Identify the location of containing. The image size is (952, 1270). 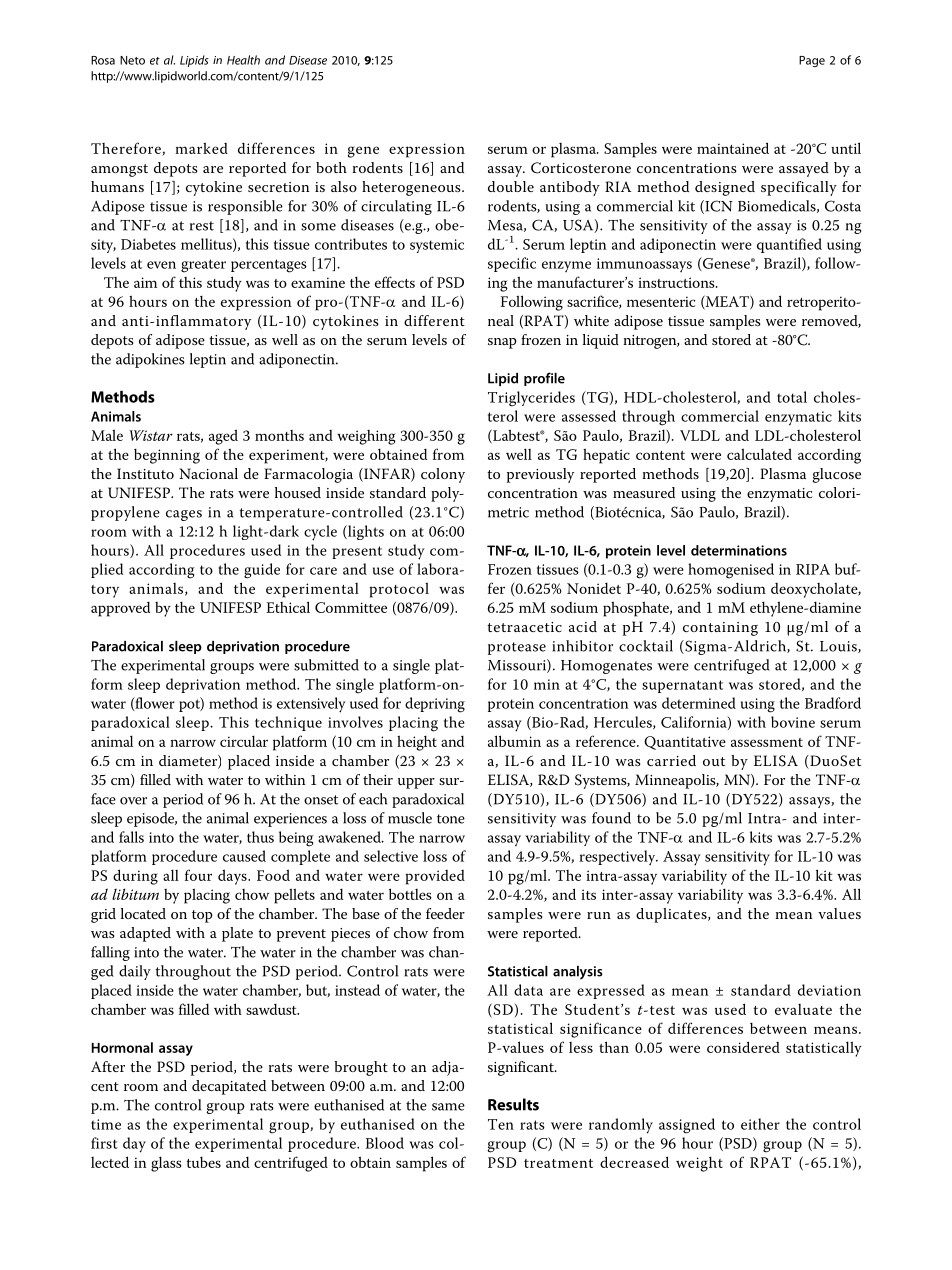
(720, 629).
